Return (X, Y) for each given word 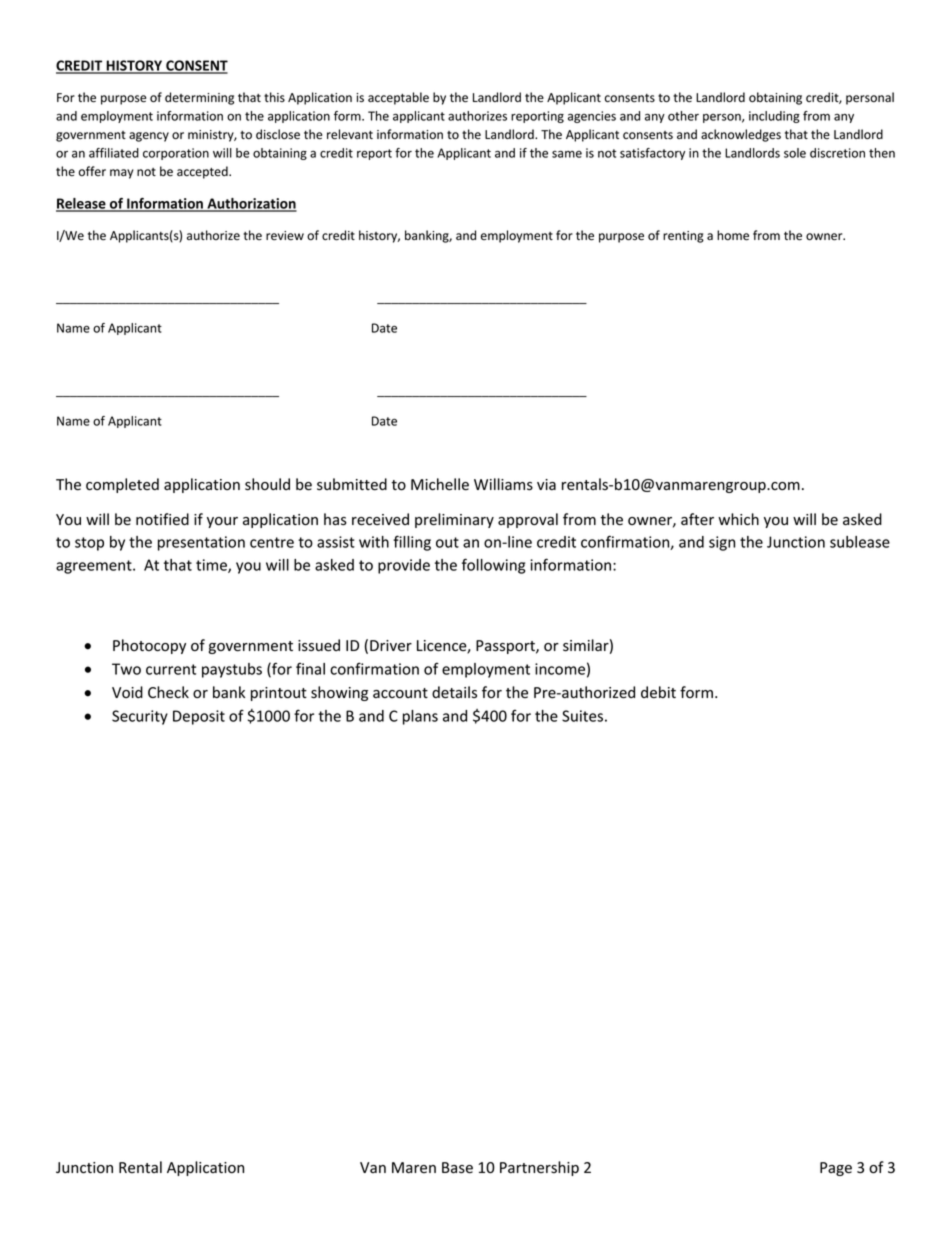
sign (722, 543)
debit (658, 692)
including (774, 117)
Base (457, 1168)
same (567, 154)
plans (420, 717)
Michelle (440, 484)
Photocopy (149, 646)
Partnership (539, 1168)
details (454, 692)
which (738, 519)
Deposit (199, 717)
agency (149, 137)
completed (122, 485)
